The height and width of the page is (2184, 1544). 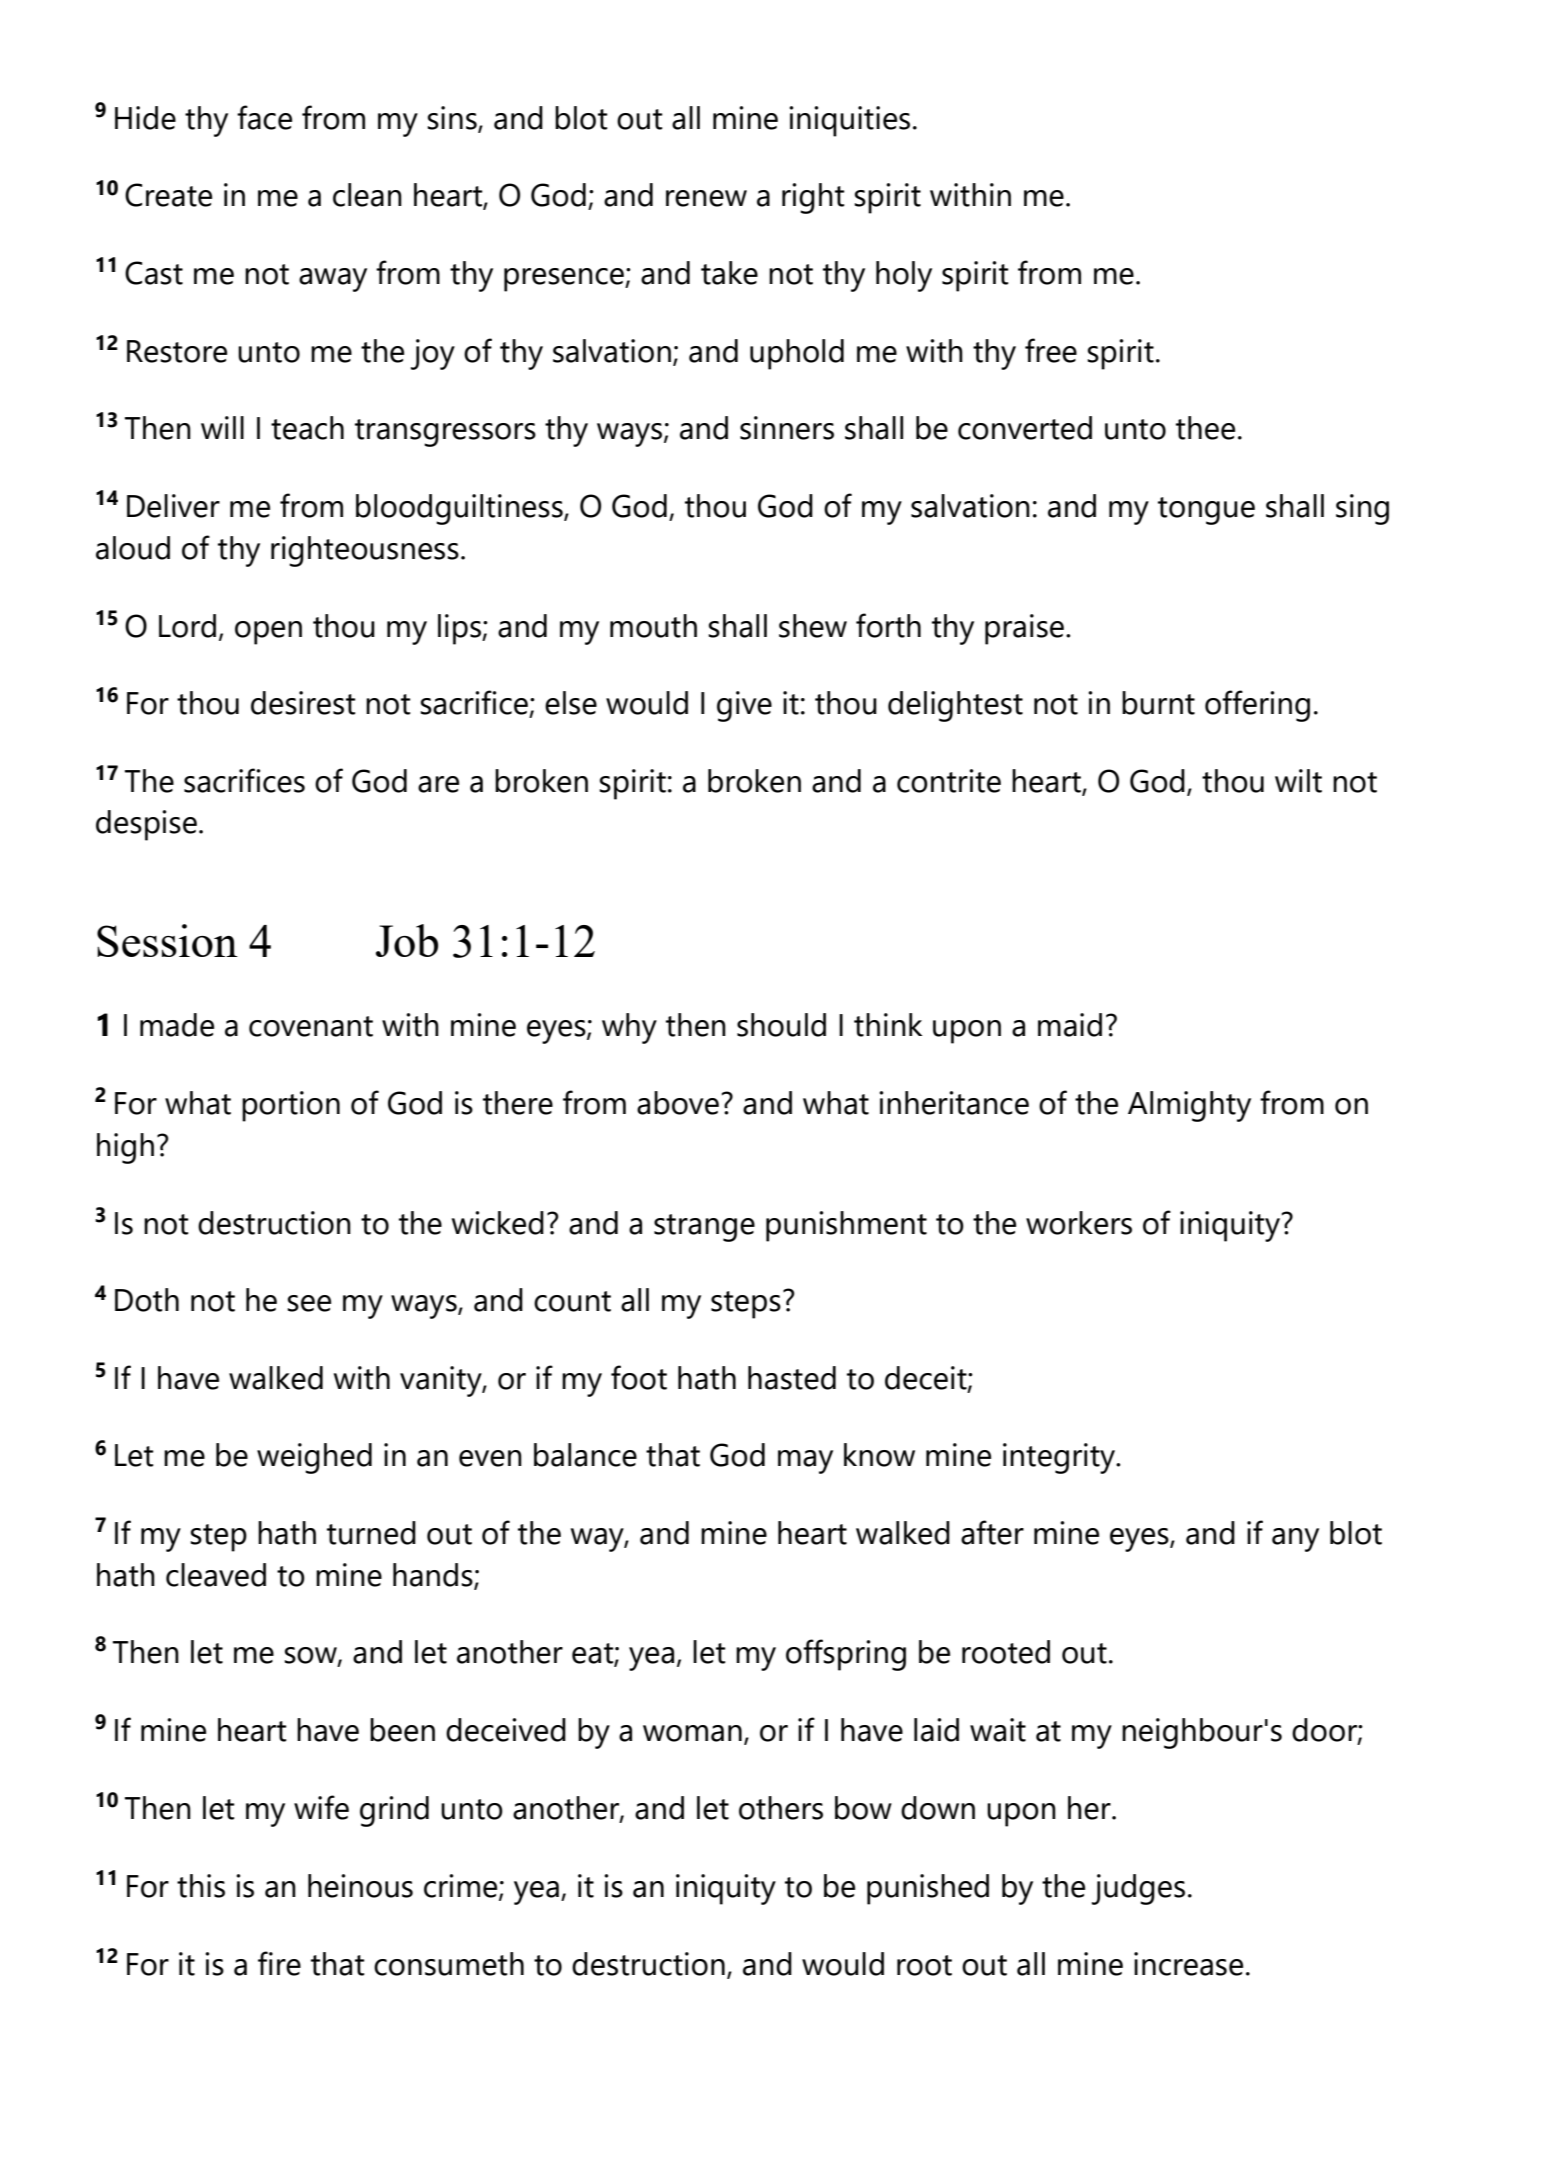 I want to click on give, so click(x=744, y=706).
